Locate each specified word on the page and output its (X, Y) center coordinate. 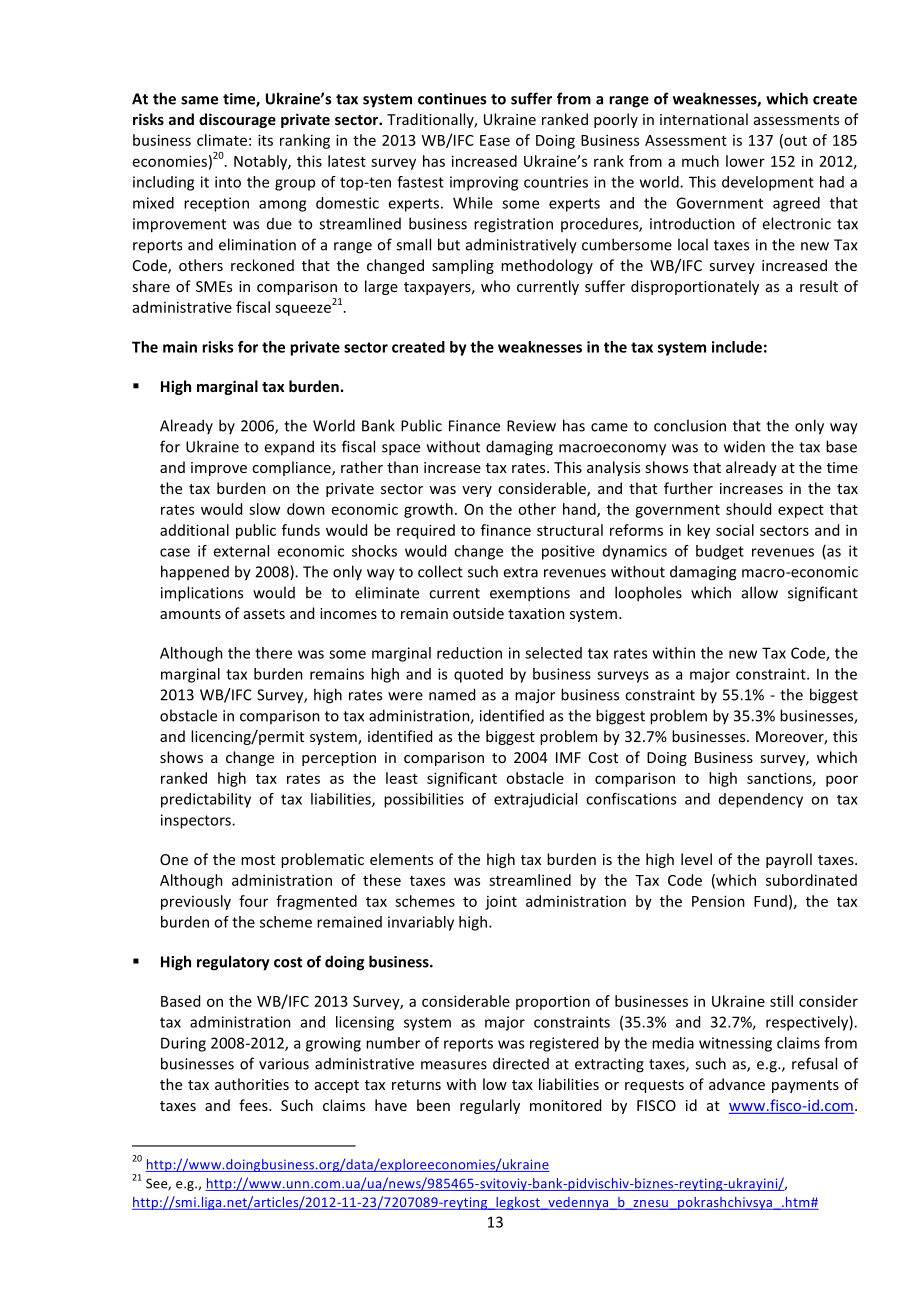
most (258, 860)
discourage (237, 120)
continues (452, 99)
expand (289, 447)
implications (202, 594)
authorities (252, 1084)
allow (760, 592)
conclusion (690, 425)
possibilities (424, 800)
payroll (789, 860)
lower (745, 161)
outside (478, 613)
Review (531, 426)
